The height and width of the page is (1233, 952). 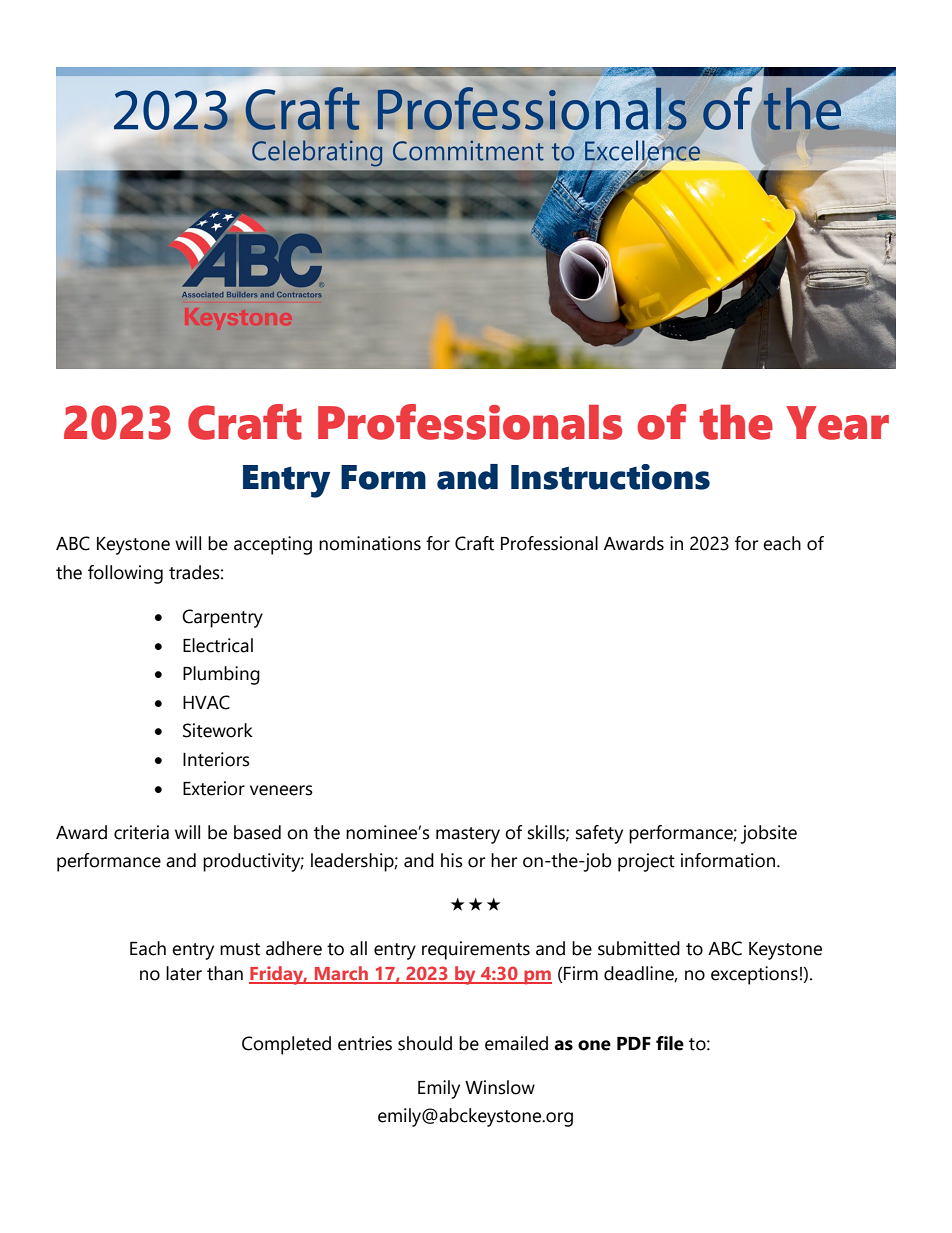 What do you see at coordinates (837, 423) in the page?
I see `Year` at bounding box center [837, 423].
